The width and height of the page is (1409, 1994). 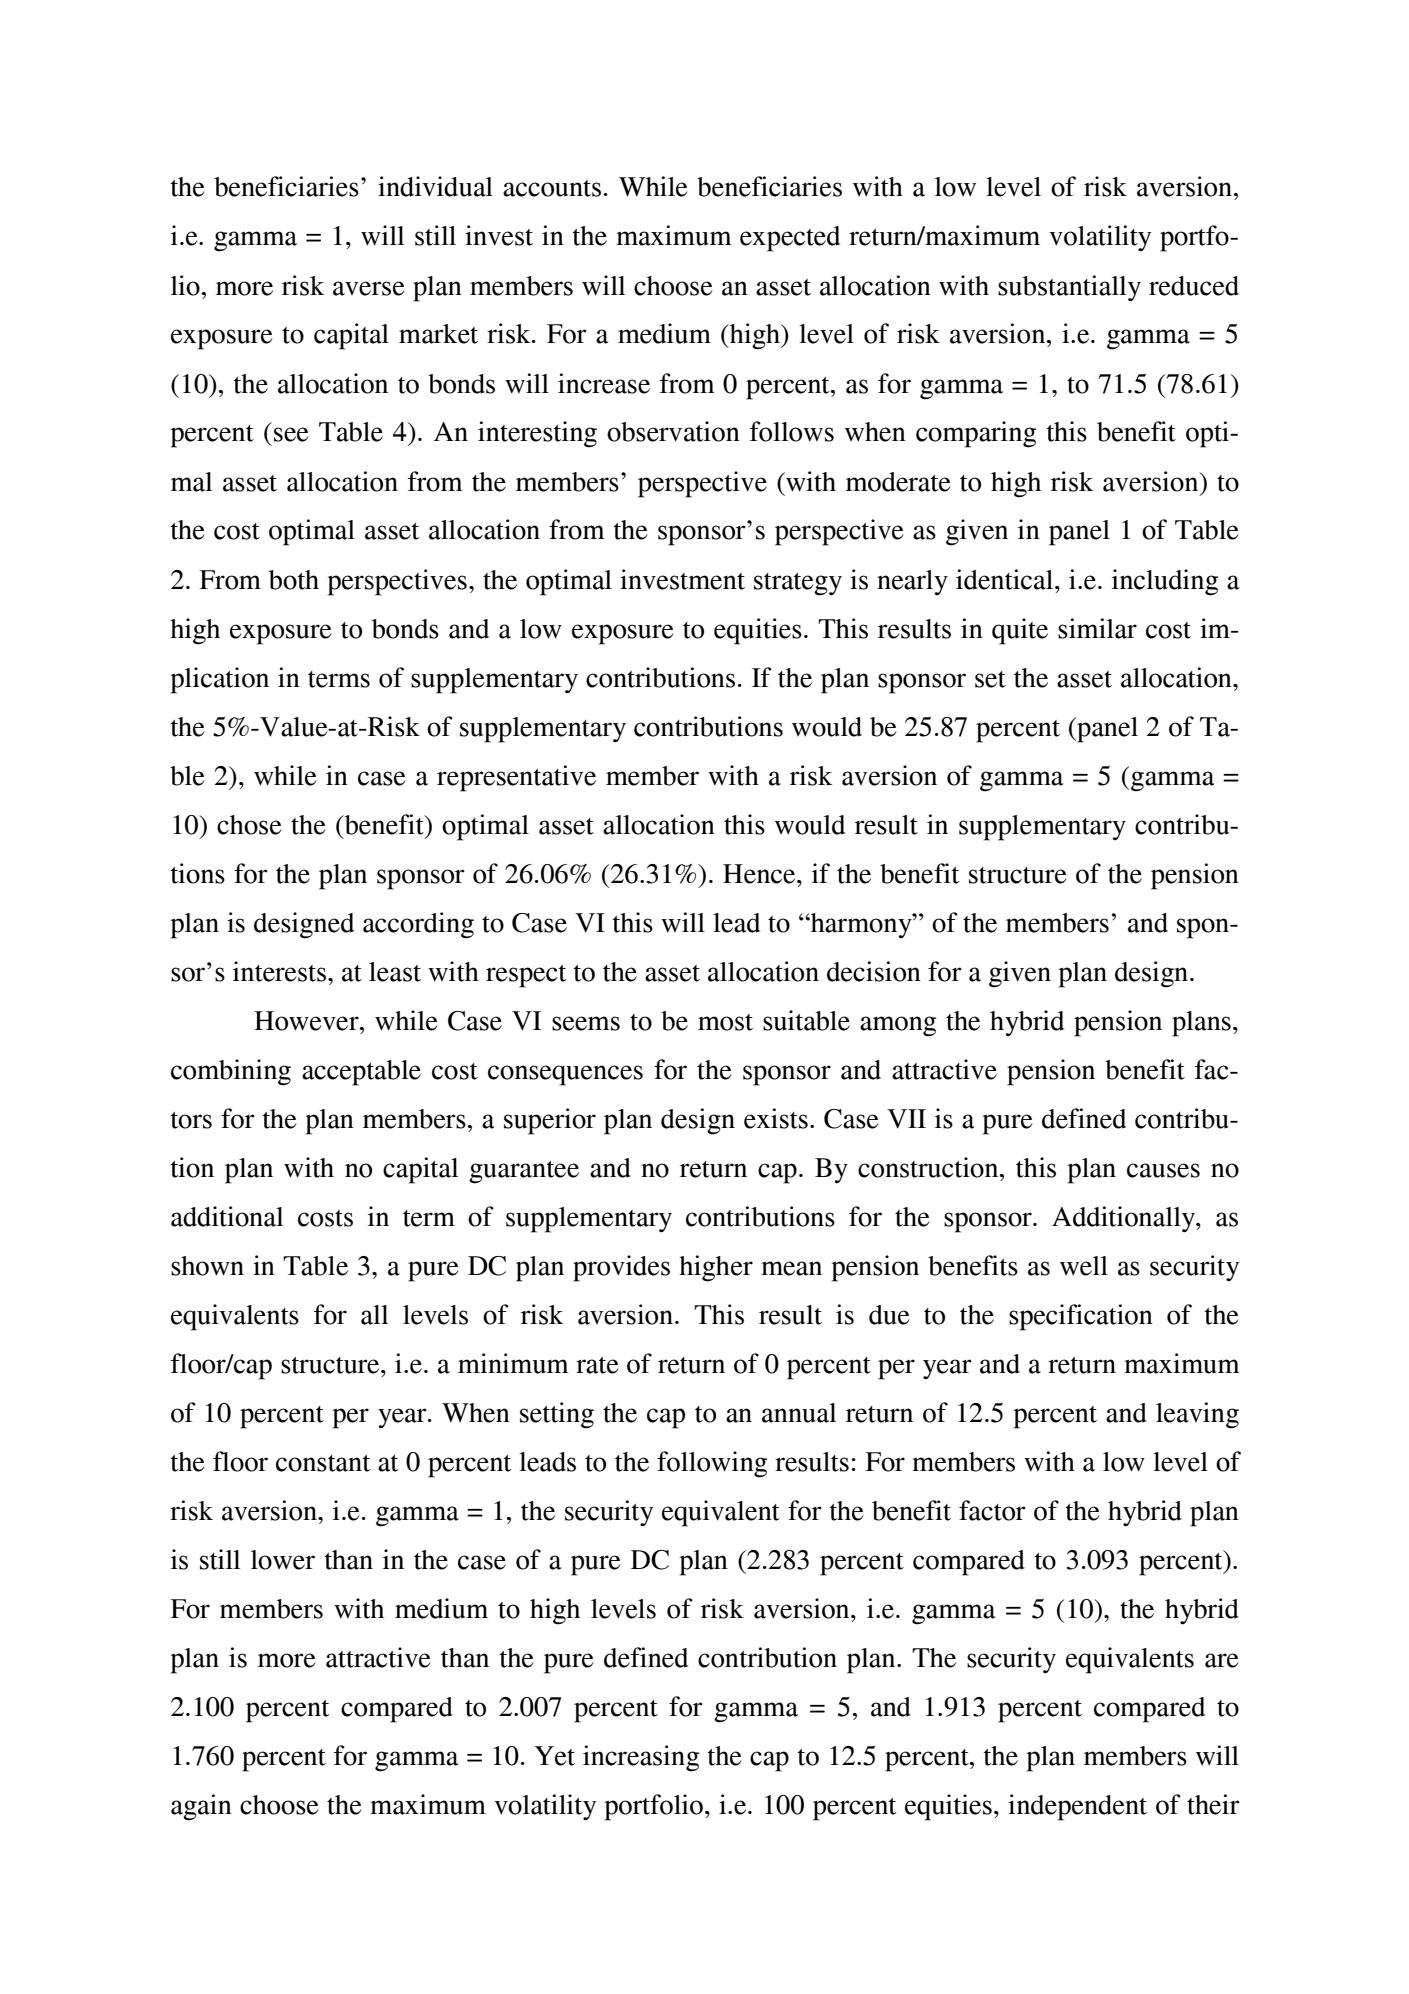 I want to click on exists, so click(x=776, y=1118).
